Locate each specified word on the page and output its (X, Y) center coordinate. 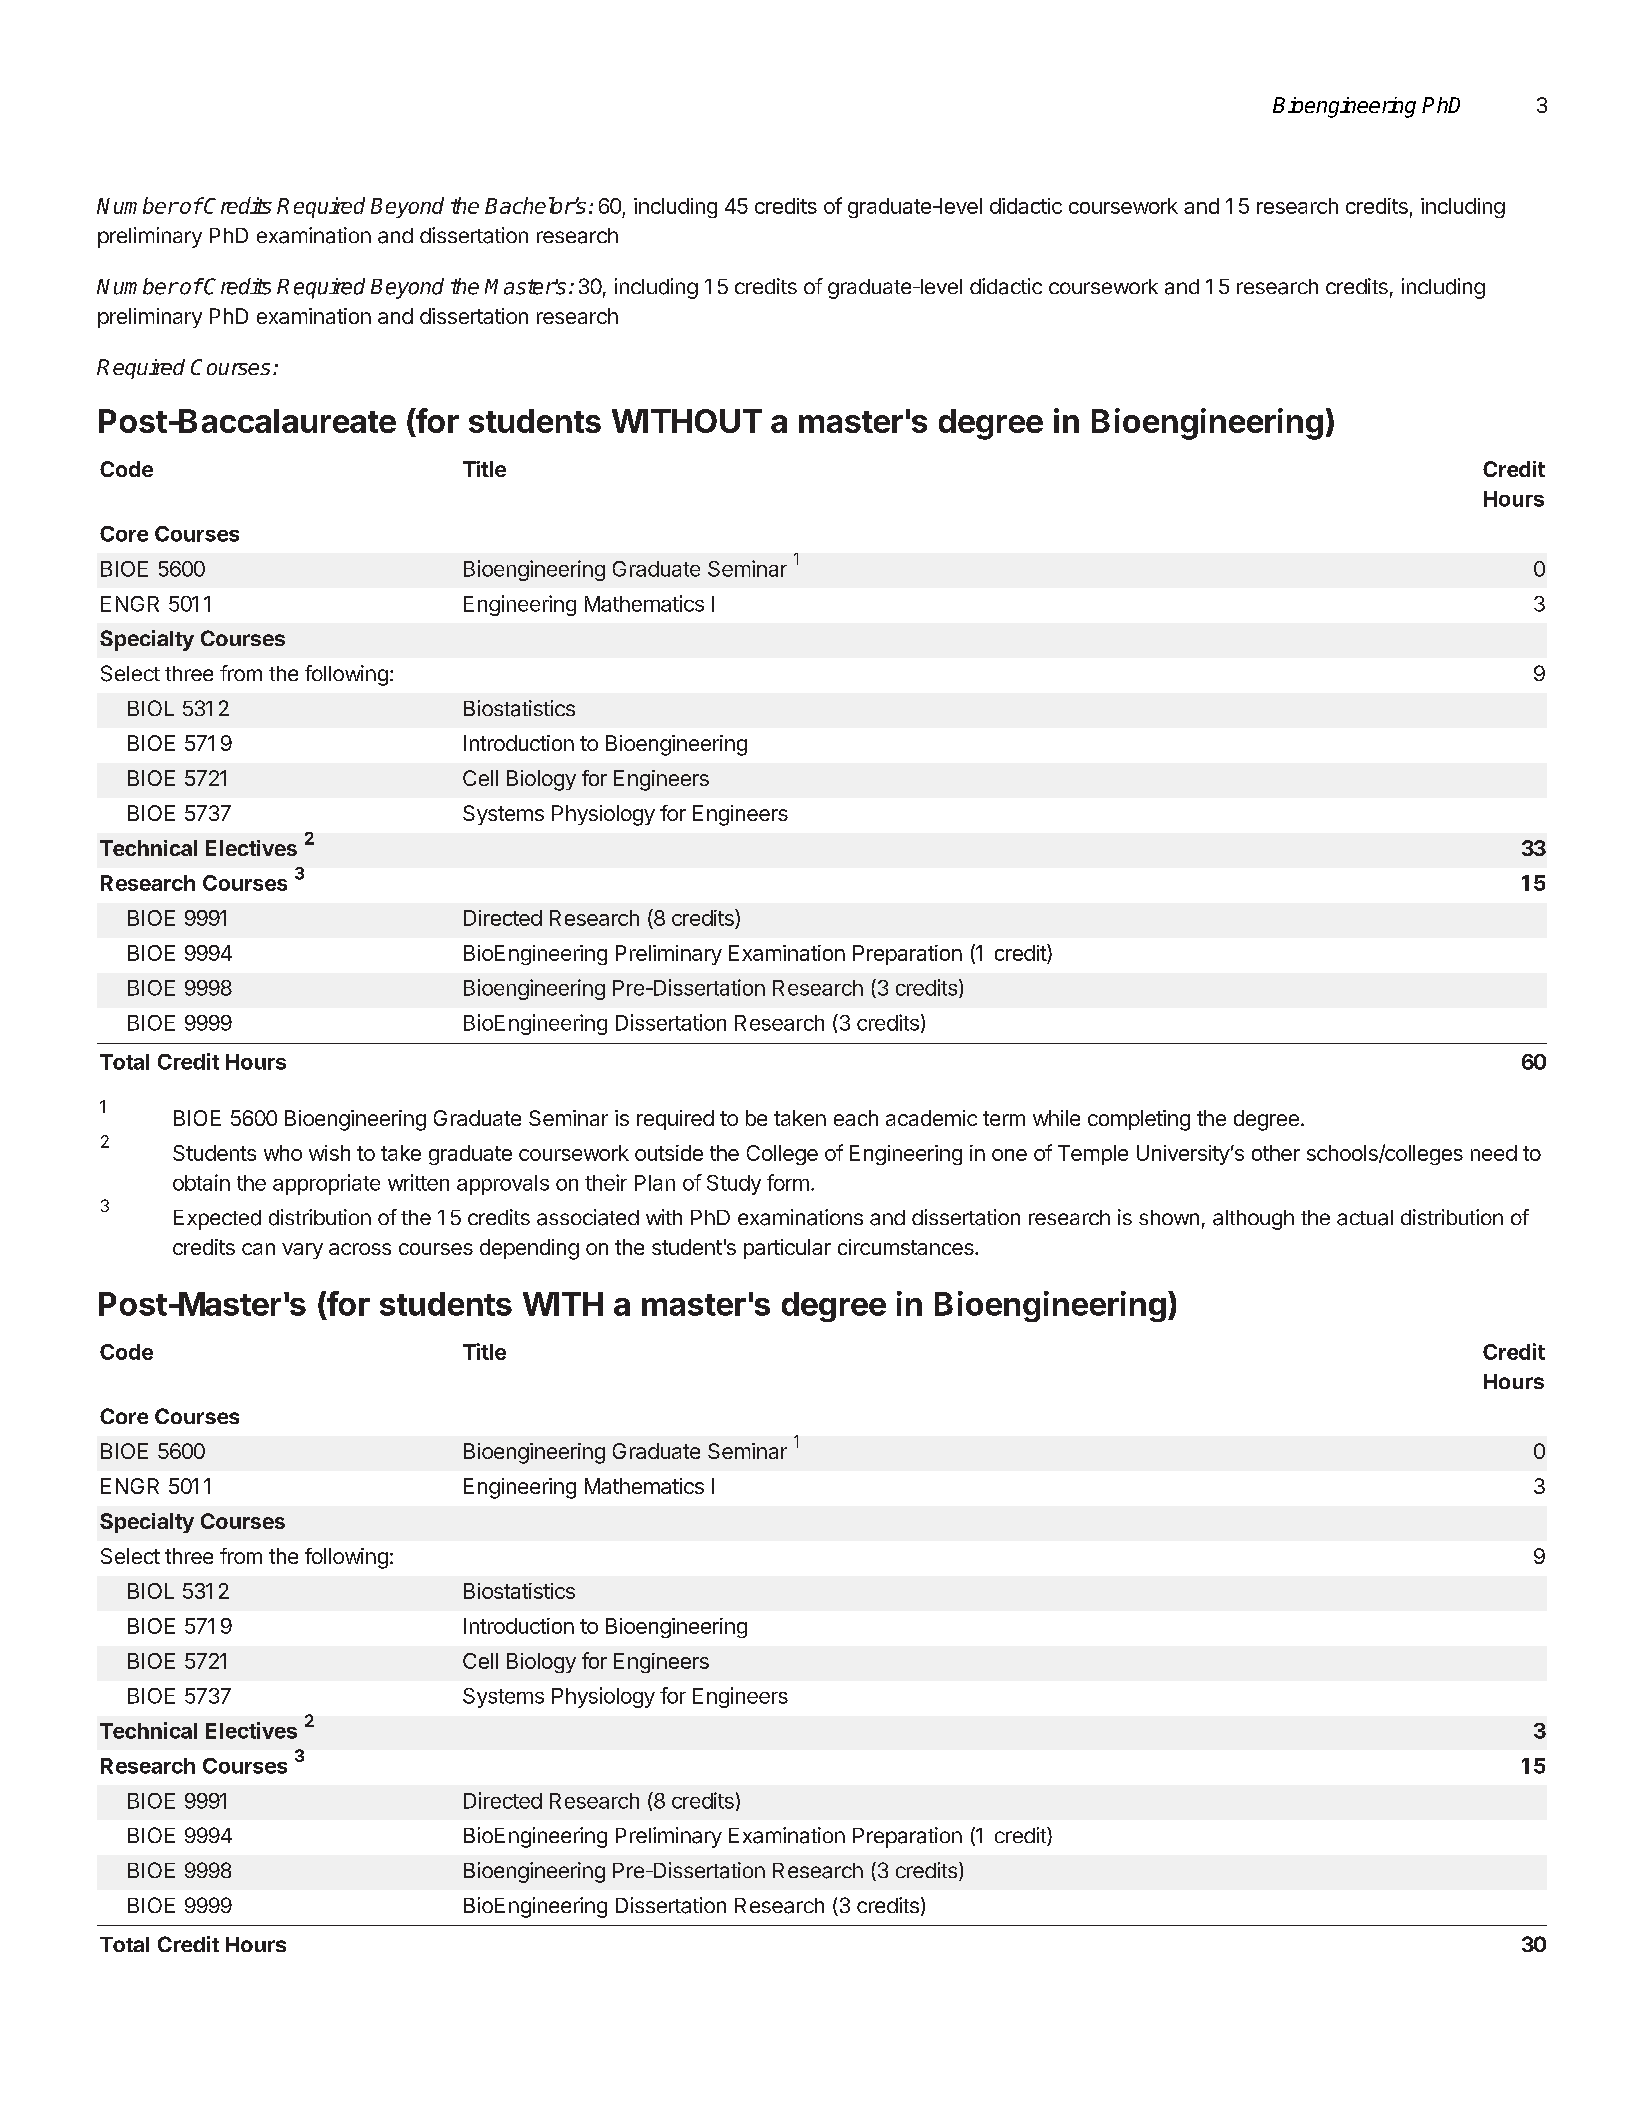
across (360, 1249)
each (856, 1118)
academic (931, 1118)
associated (588, 1217)
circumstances (907, 1247)
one (1009, 1155)
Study (734, 1185)
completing (1139, 1120)
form (788, 1182)
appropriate (326, 1184)
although (1253, 1220)
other (1276, 1153)
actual (1365, 1218)
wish (329, 1153)
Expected (217, 1220)
